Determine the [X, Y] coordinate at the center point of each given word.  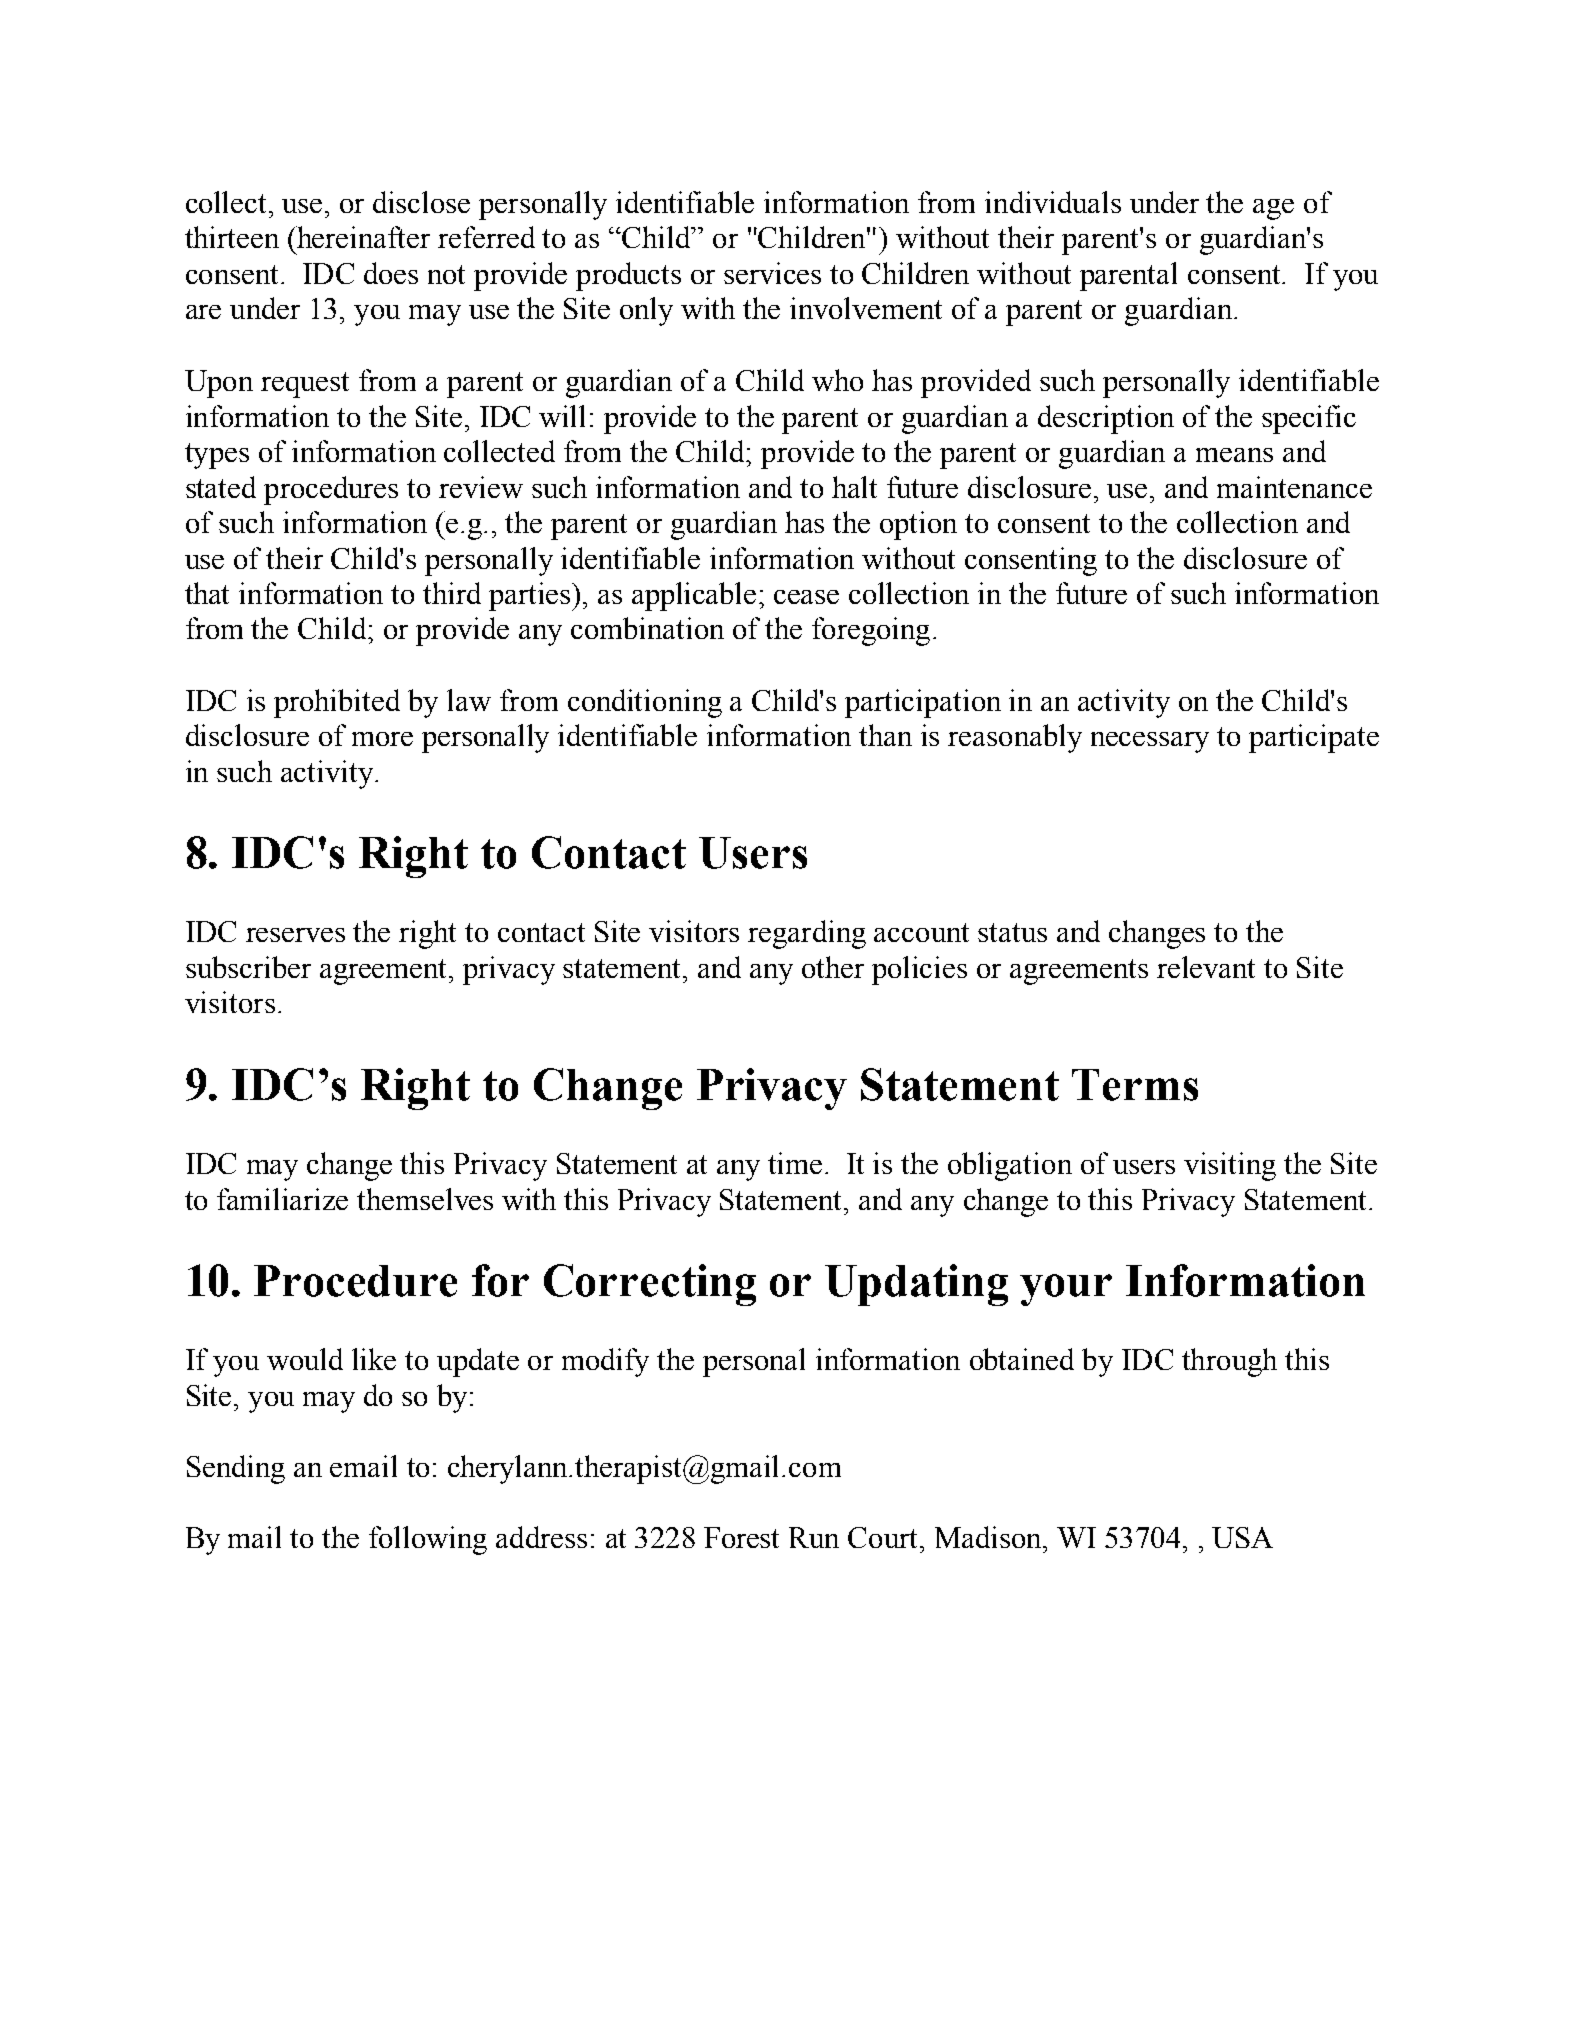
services [772, 273]
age [1273, 209]
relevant [1206, 967]
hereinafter [363, 237]
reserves [295, 935]
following [428, 1540]
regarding [807, 934]
